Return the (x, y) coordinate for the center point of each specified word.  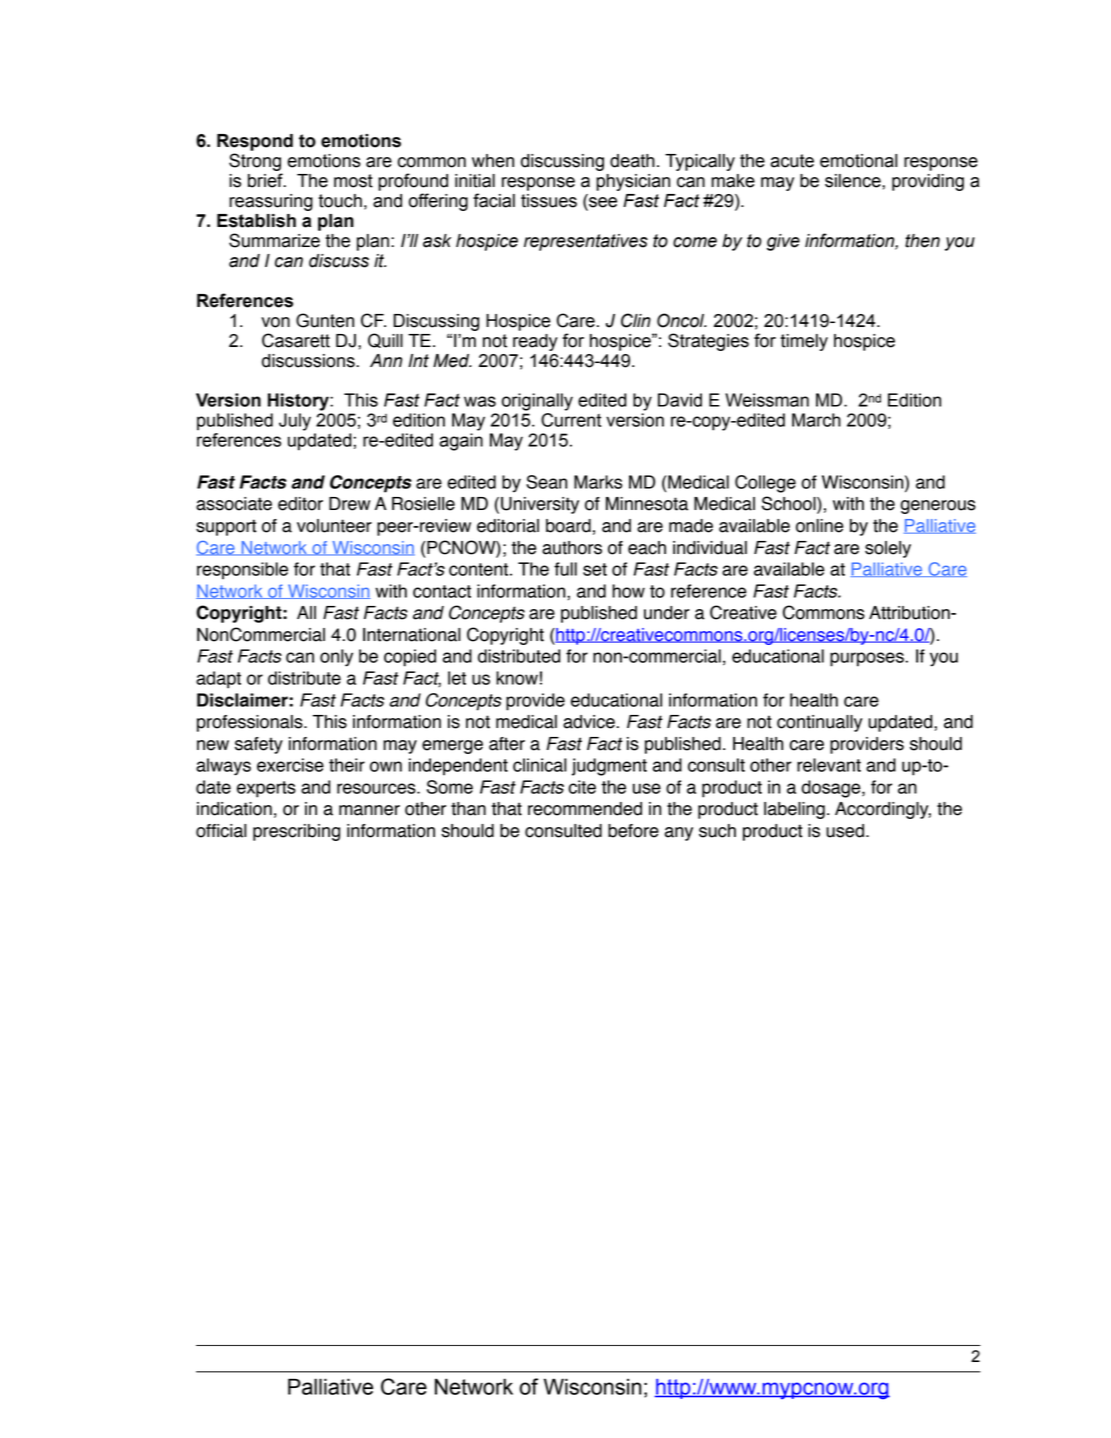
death (632, 161)
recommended (585, 809)
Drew (349, 504)
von (275, 322)
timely (804, 342)
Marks (598, 482)
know (517, 678)
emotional (858, 161)
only (336, 658)
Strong (255, 162)
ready (535, 342)
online (819, 526)
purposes (868, 659)
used (845, 831)
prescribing (296, 832)
